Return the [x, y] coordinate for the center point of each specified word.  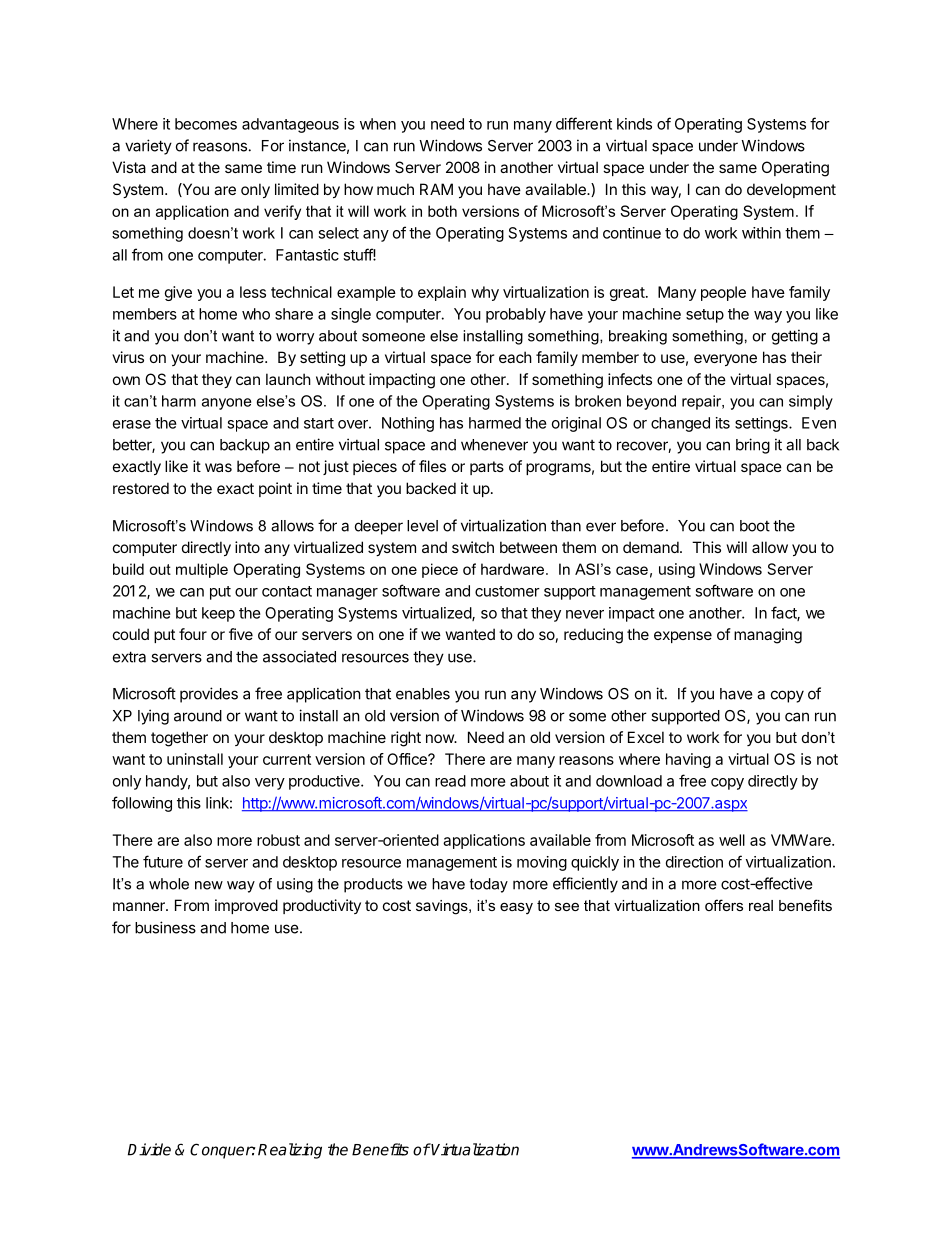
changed [680, 424]
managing [768, 636]
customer [507, 591]
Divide [149, 1149]
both [442, 211]
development [791, 190]
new [209, 885]
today [489, 885]
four [193, 634]
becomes [206, 124]
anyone [226, 404]
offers [724, 905]
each [515, 357]
